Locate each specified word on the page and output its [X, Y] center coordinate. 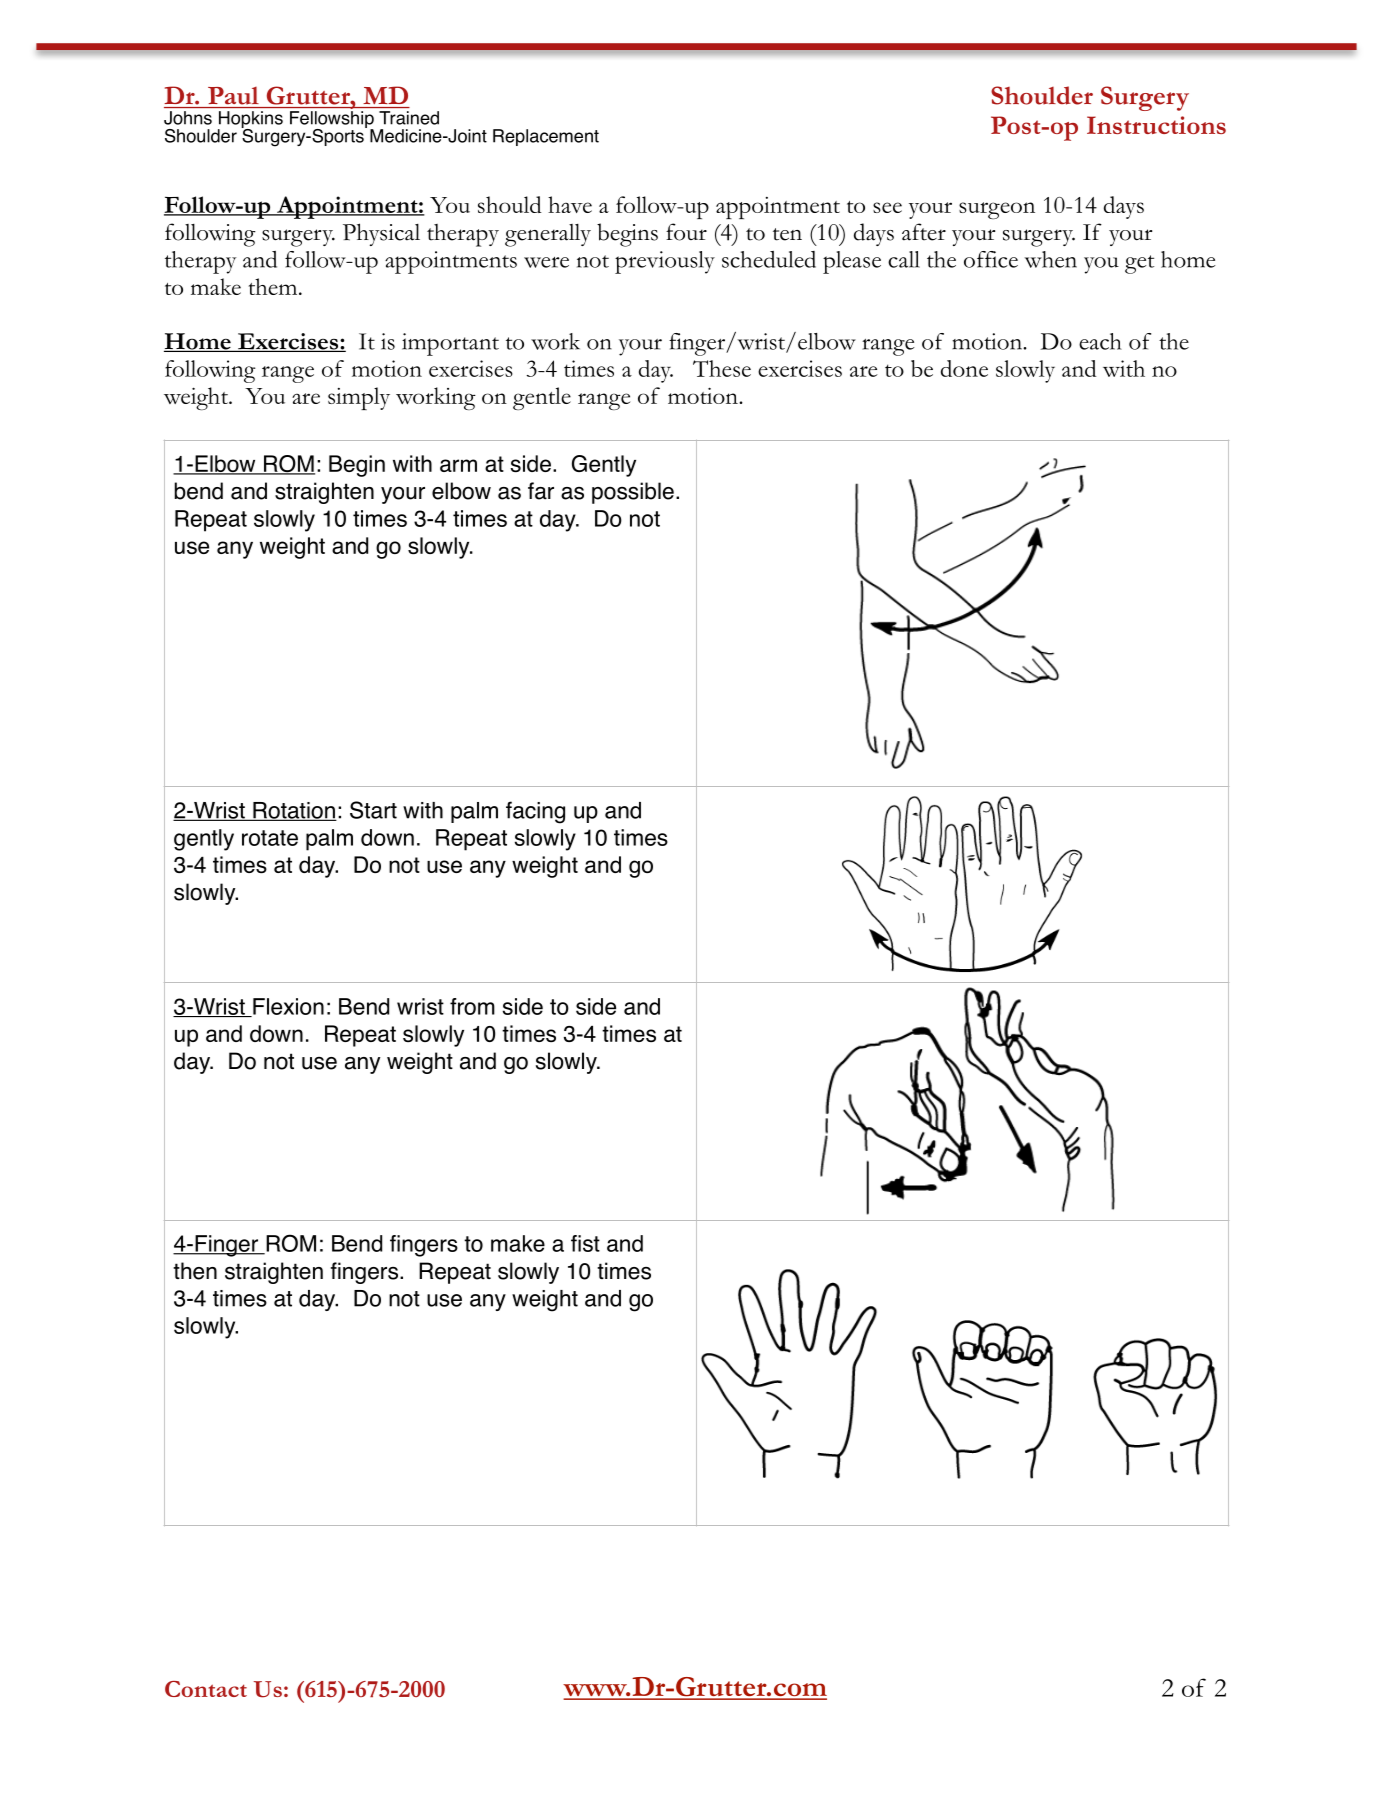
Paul [233, 96]
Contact [206, 1689]
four [686, 232]
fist [585, 1243]
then [195, 1271]
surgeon [997, 210]
